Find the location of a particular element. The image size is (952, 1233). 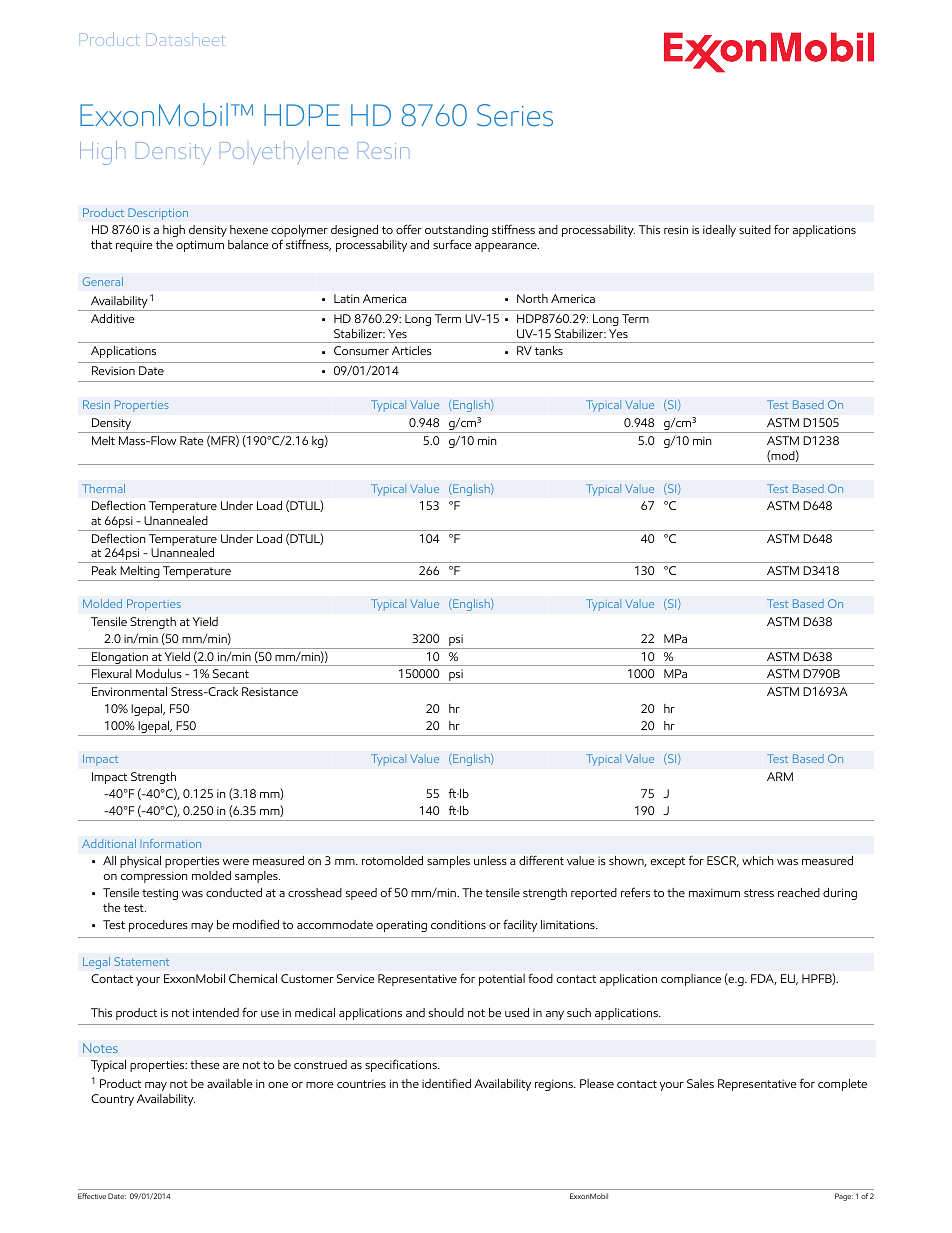

Datasheet is located at coordinates (185, 39).
